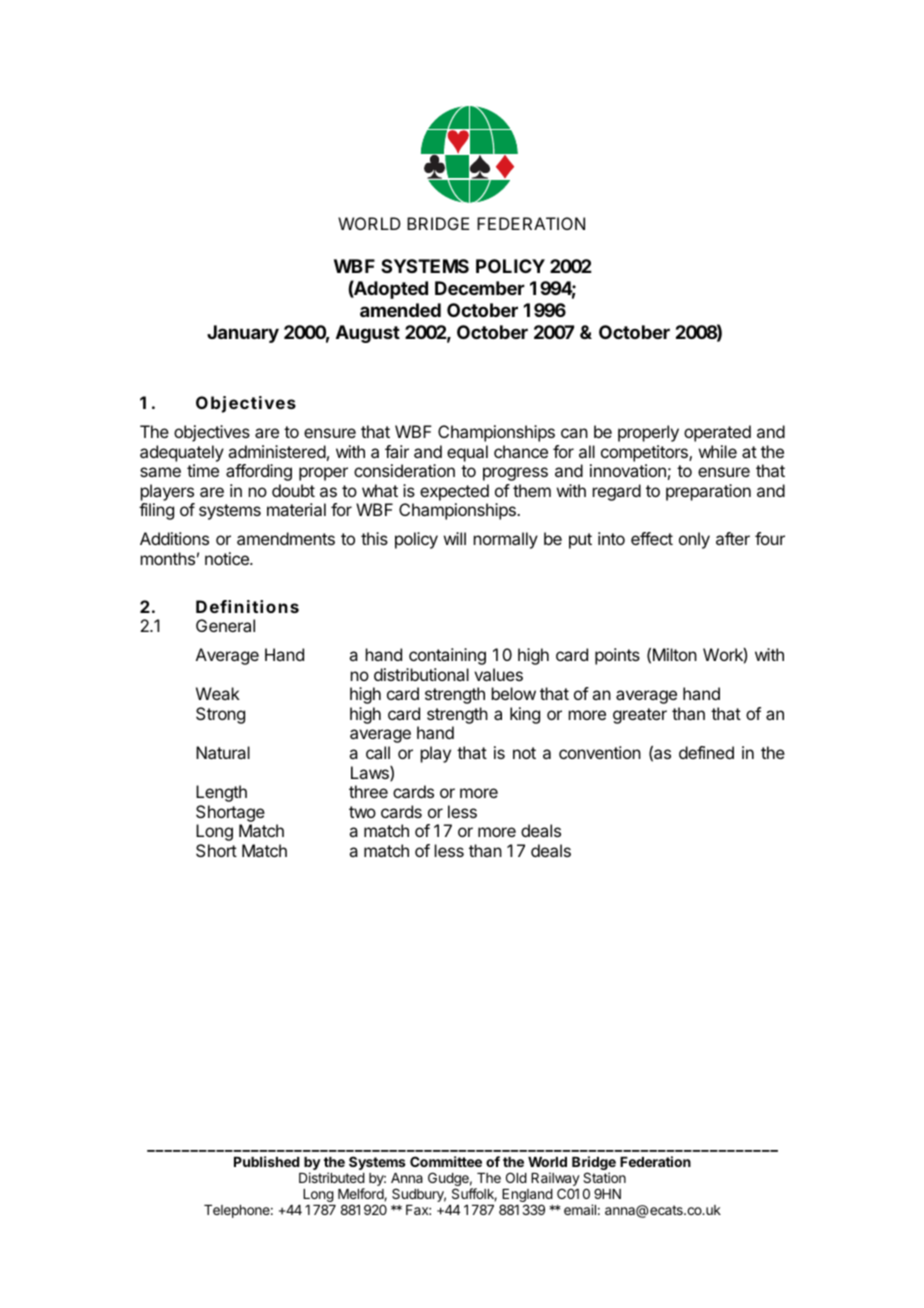 The image size is (924, 1308). Describe the element at coordinates (446, 1161) in the page. I see `Committee` at that location.
